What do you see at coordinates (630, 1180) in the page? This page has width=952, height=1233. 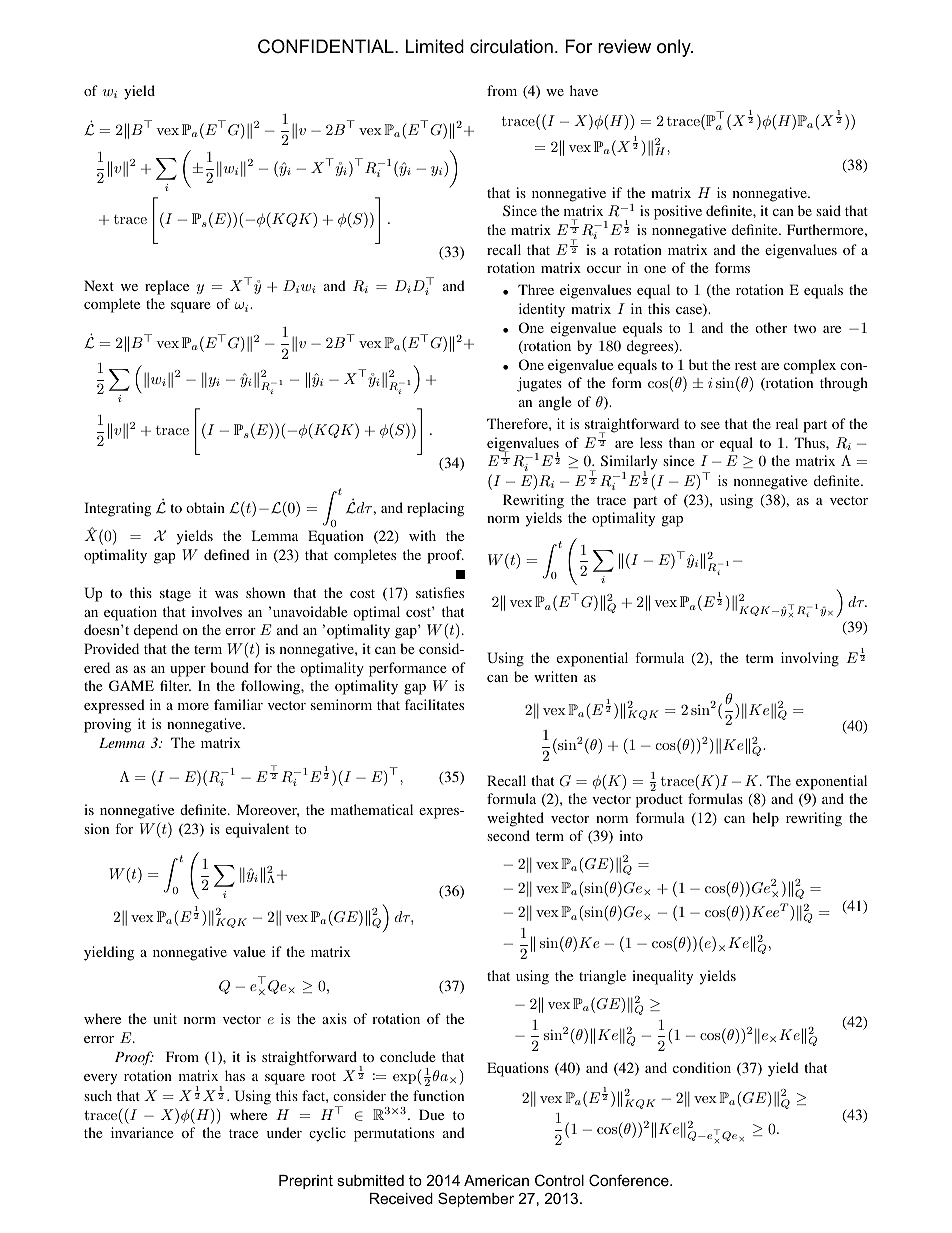 I see `Conference` at bounding box center [630, 1180].
